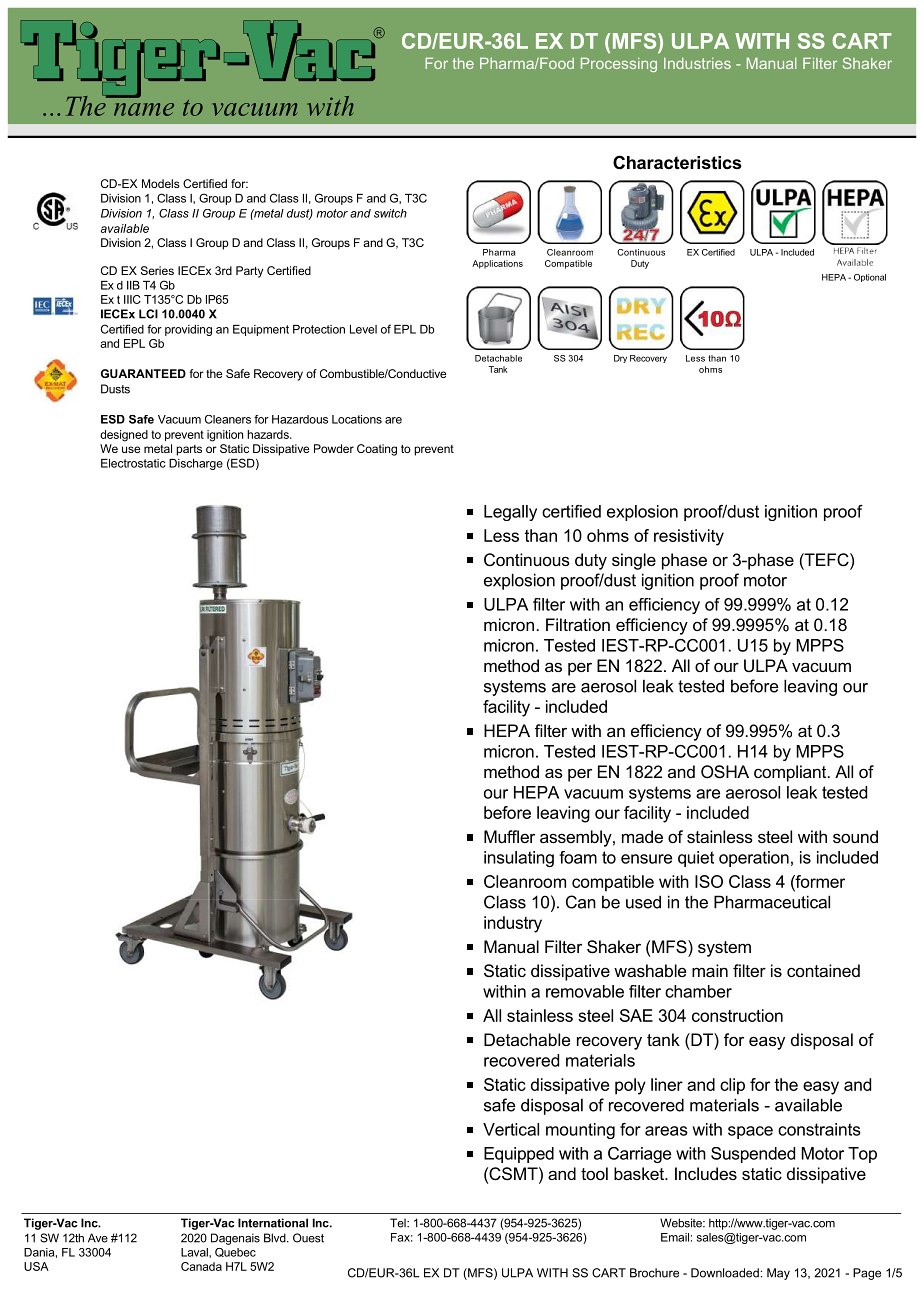 This document has width=924, height=1308. I want to click on Models, so click(161, 183).
